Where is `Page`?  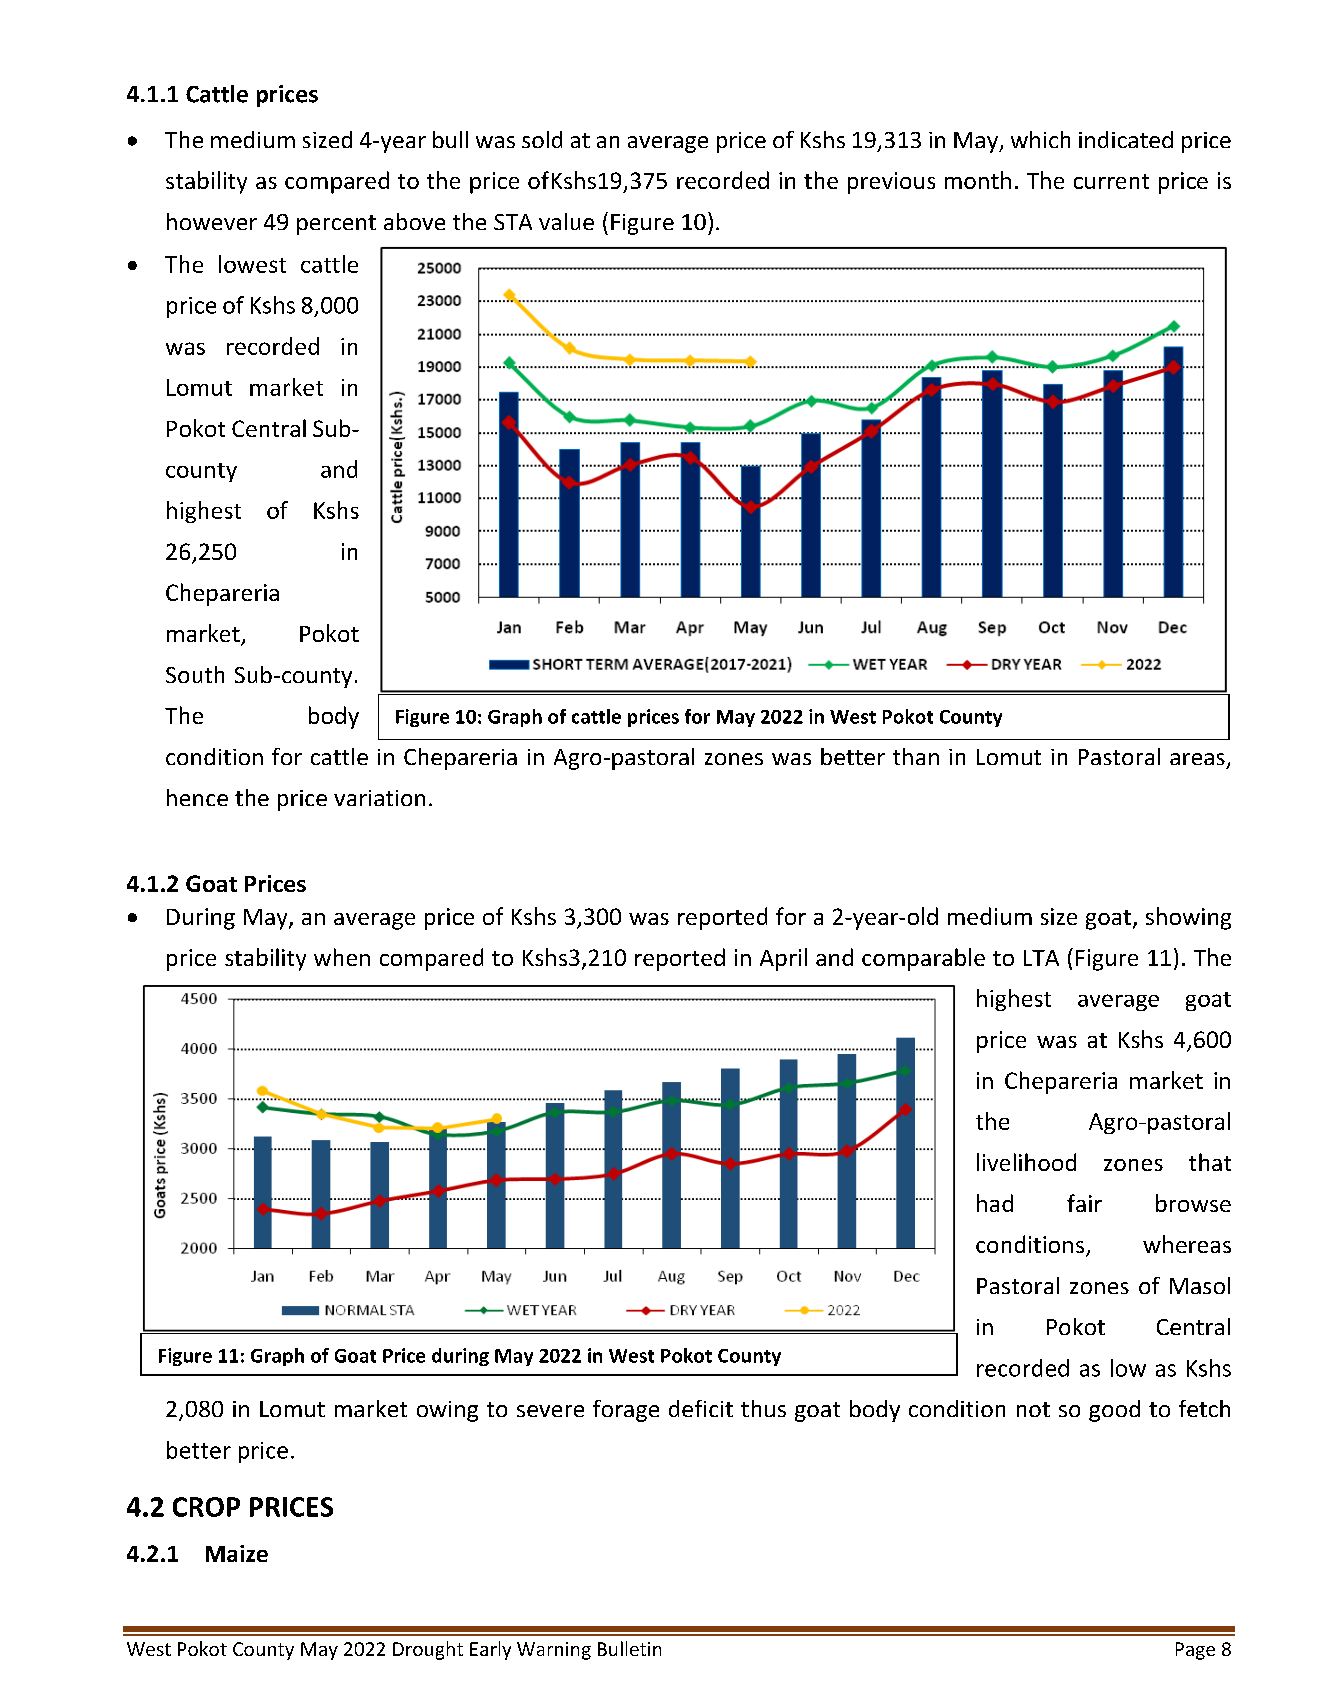 Page is located at coordinates (1195, 1651).
